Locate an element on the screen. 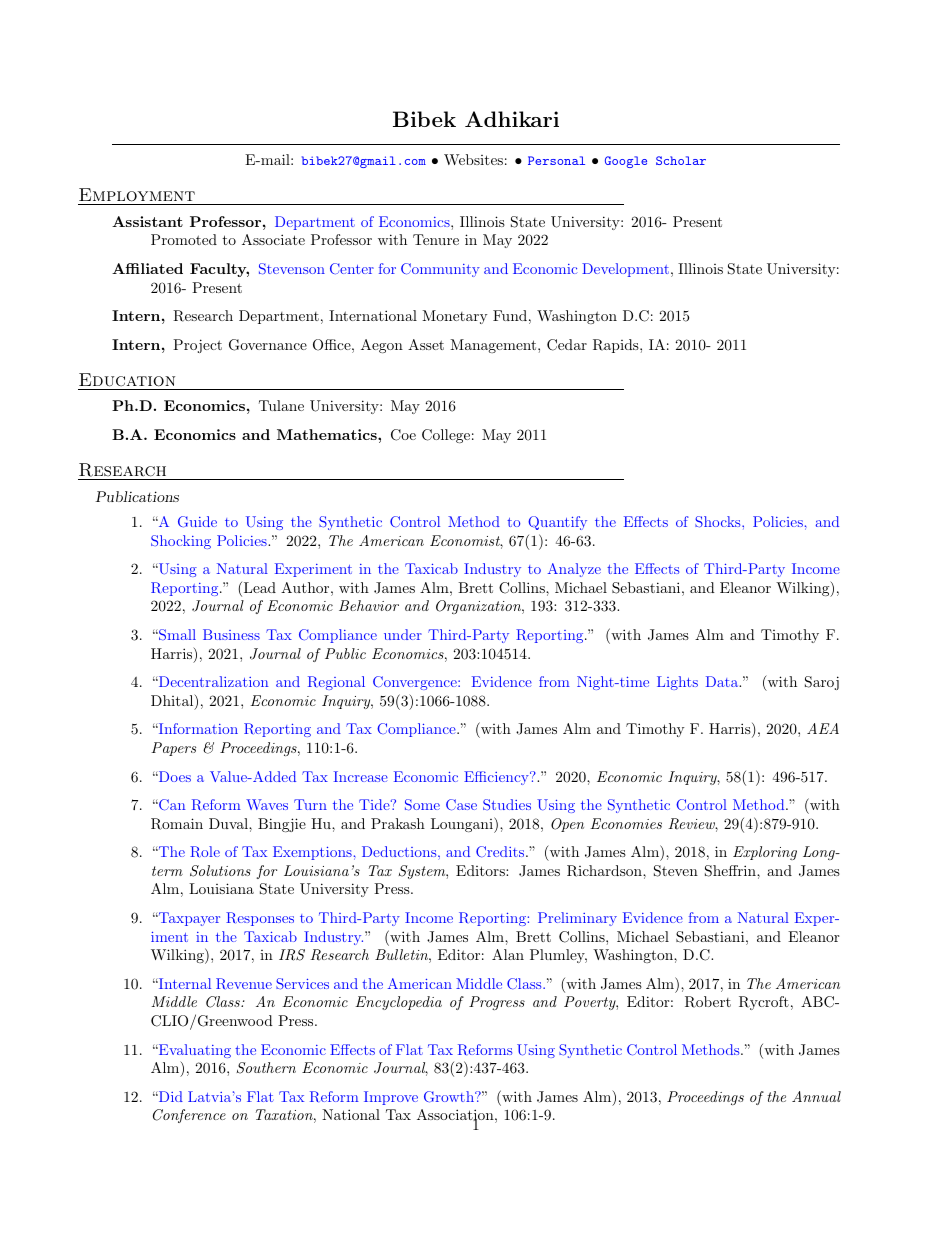 This screenshot has width=952, height=1233. Shocks is located at coordinates (717, 522).
